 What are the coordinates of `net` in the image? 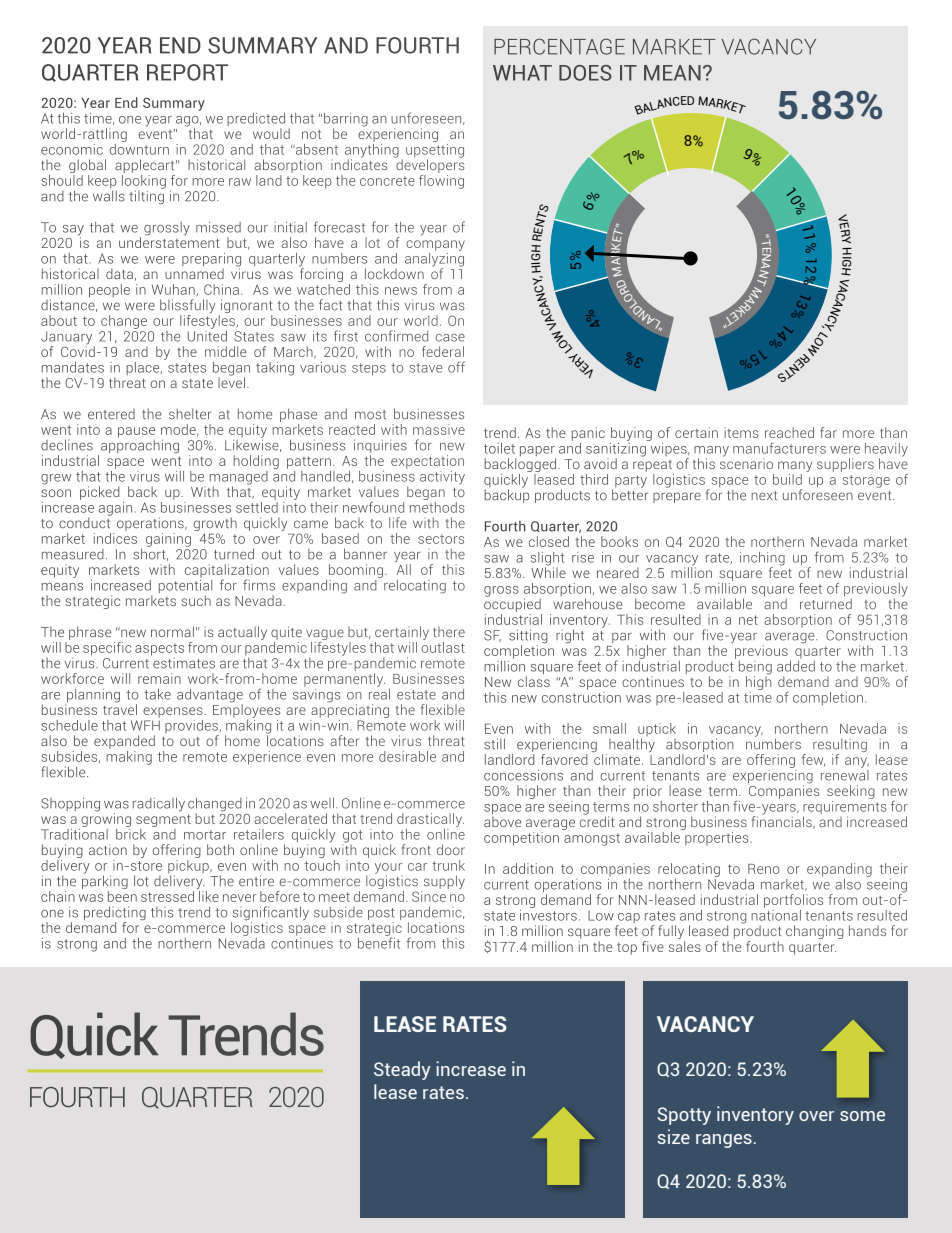 It's located at (748, 620).
